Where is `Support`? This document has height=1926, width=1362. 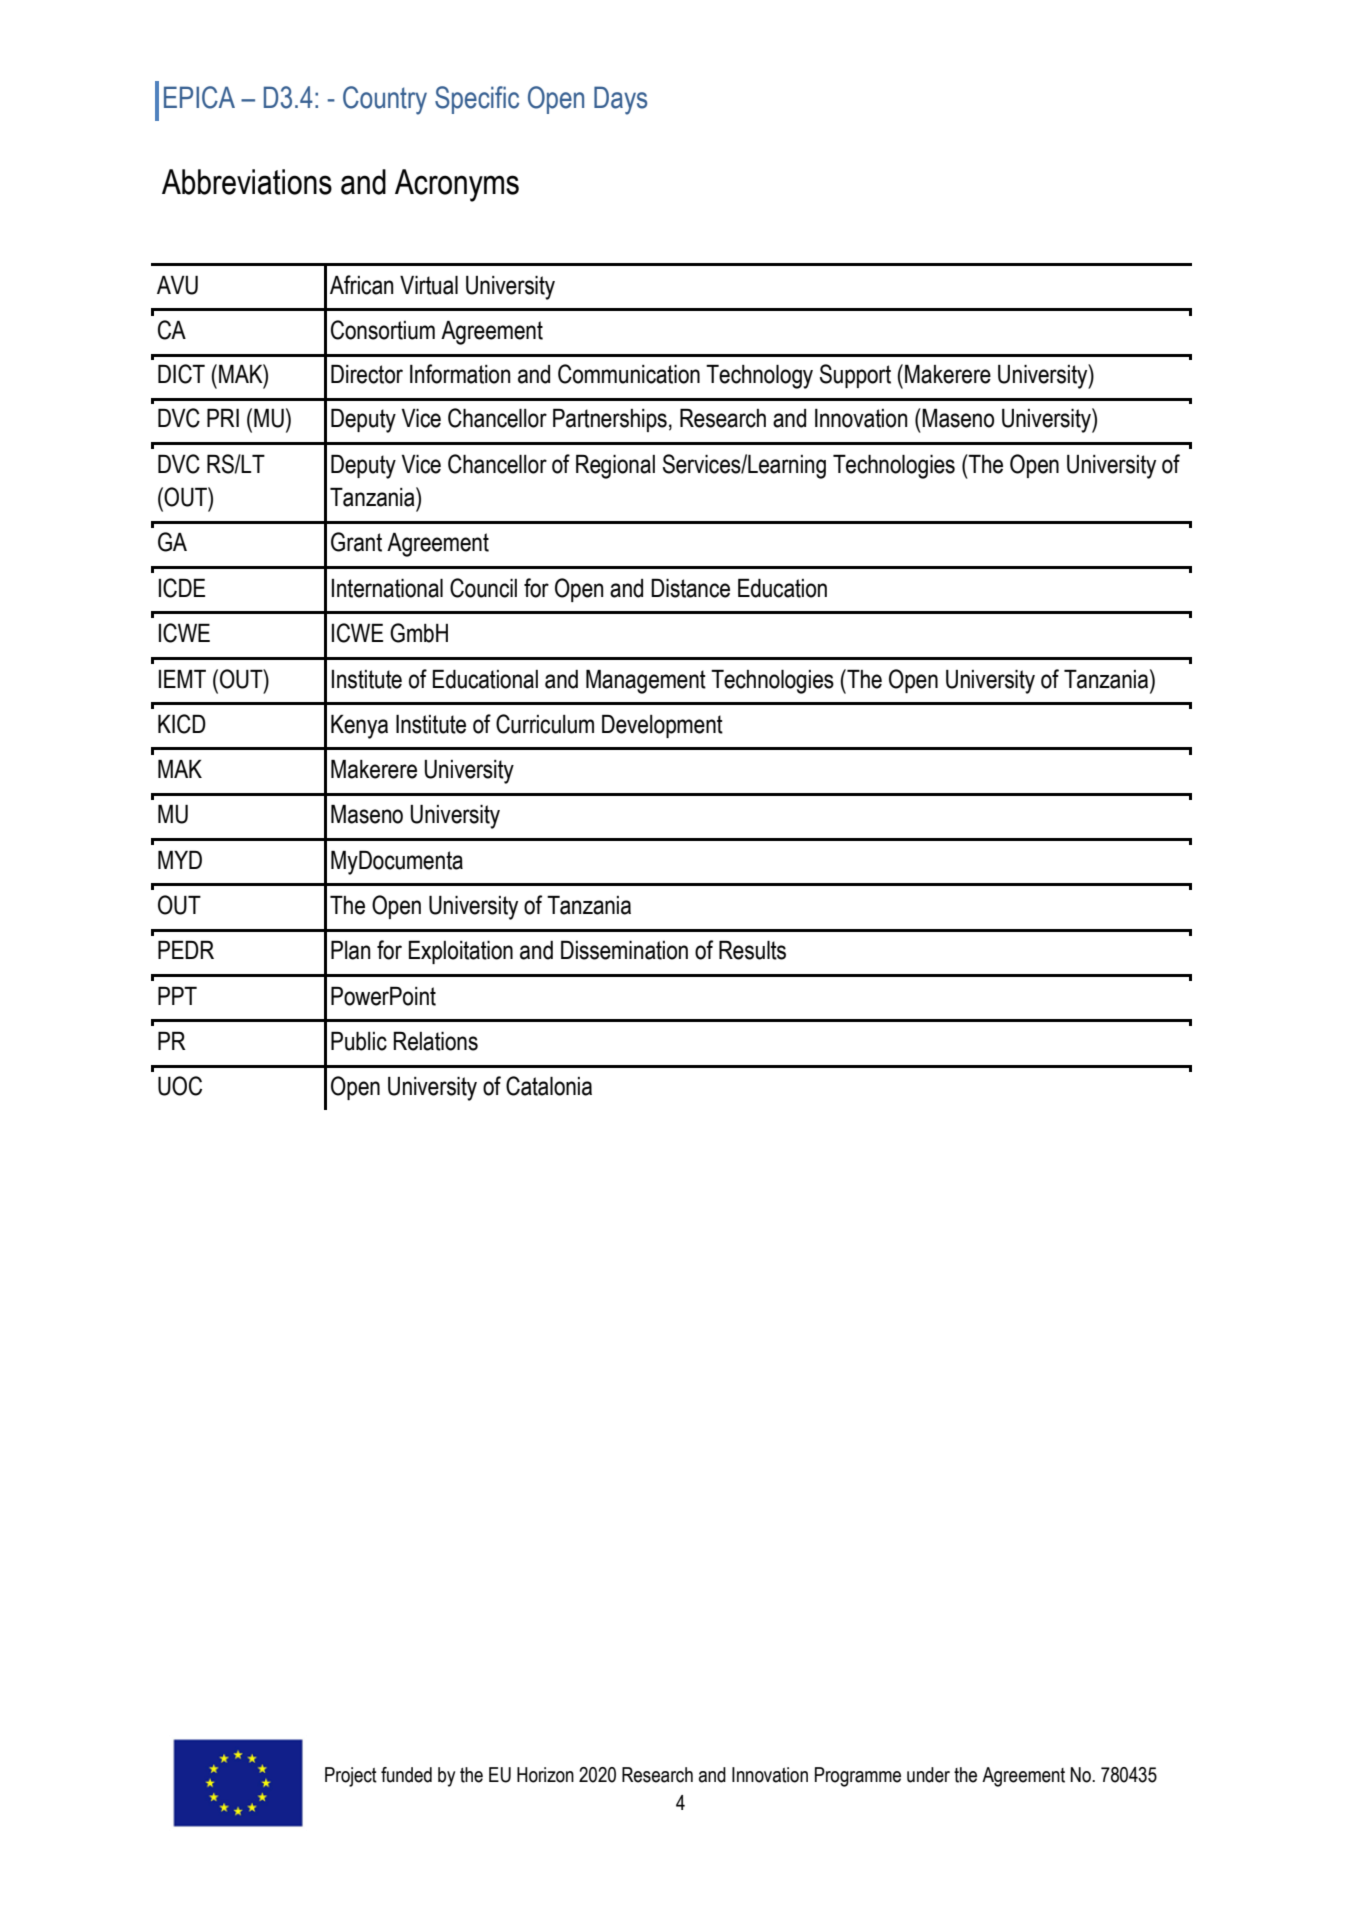 Support is located at coordinates (855, 376).
